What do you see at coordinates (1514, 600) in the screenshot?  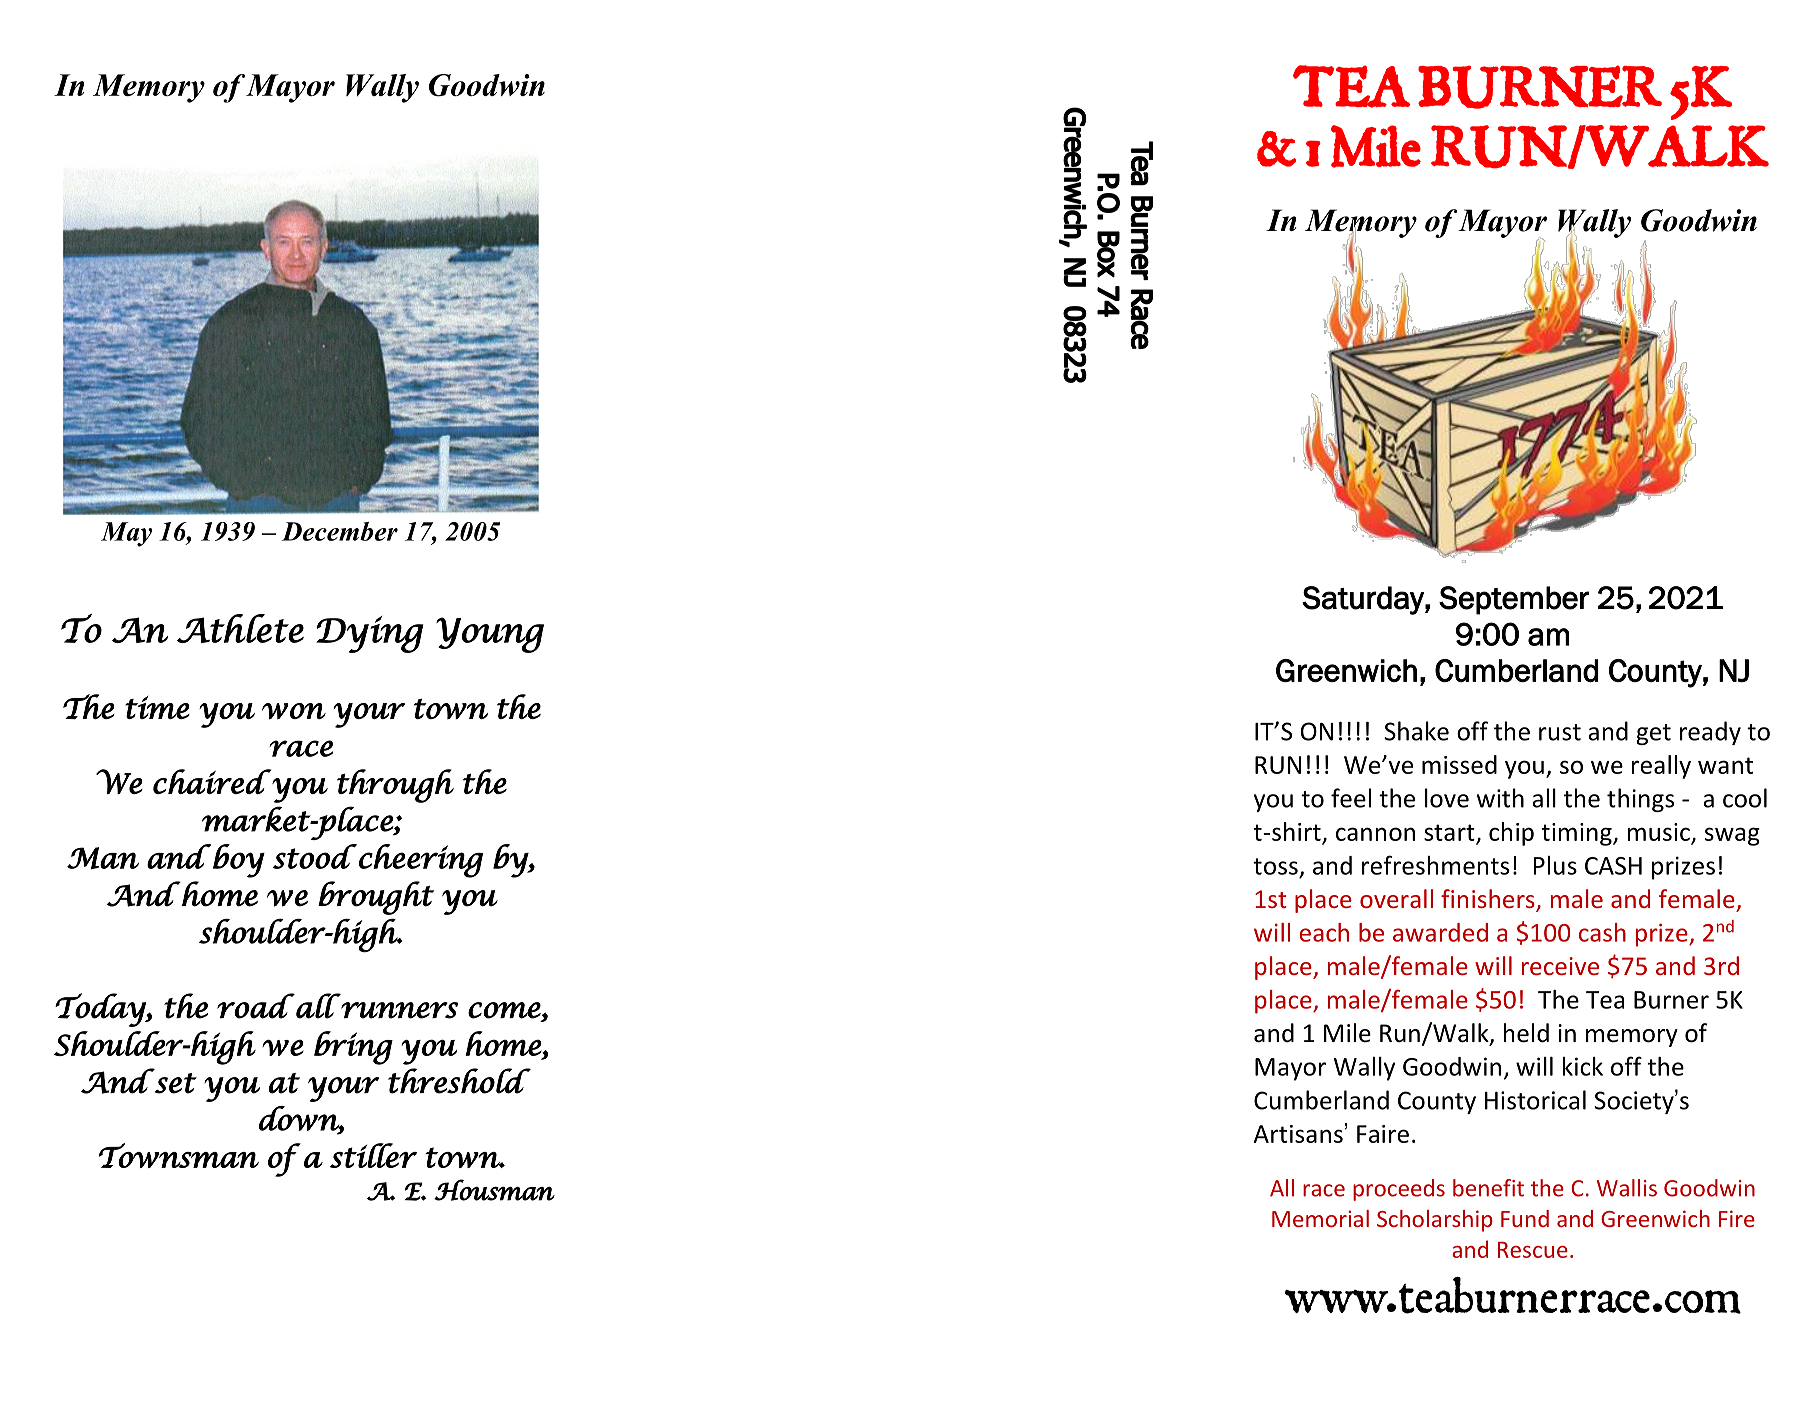 I see `September` at bounding box center [1514, 600].
